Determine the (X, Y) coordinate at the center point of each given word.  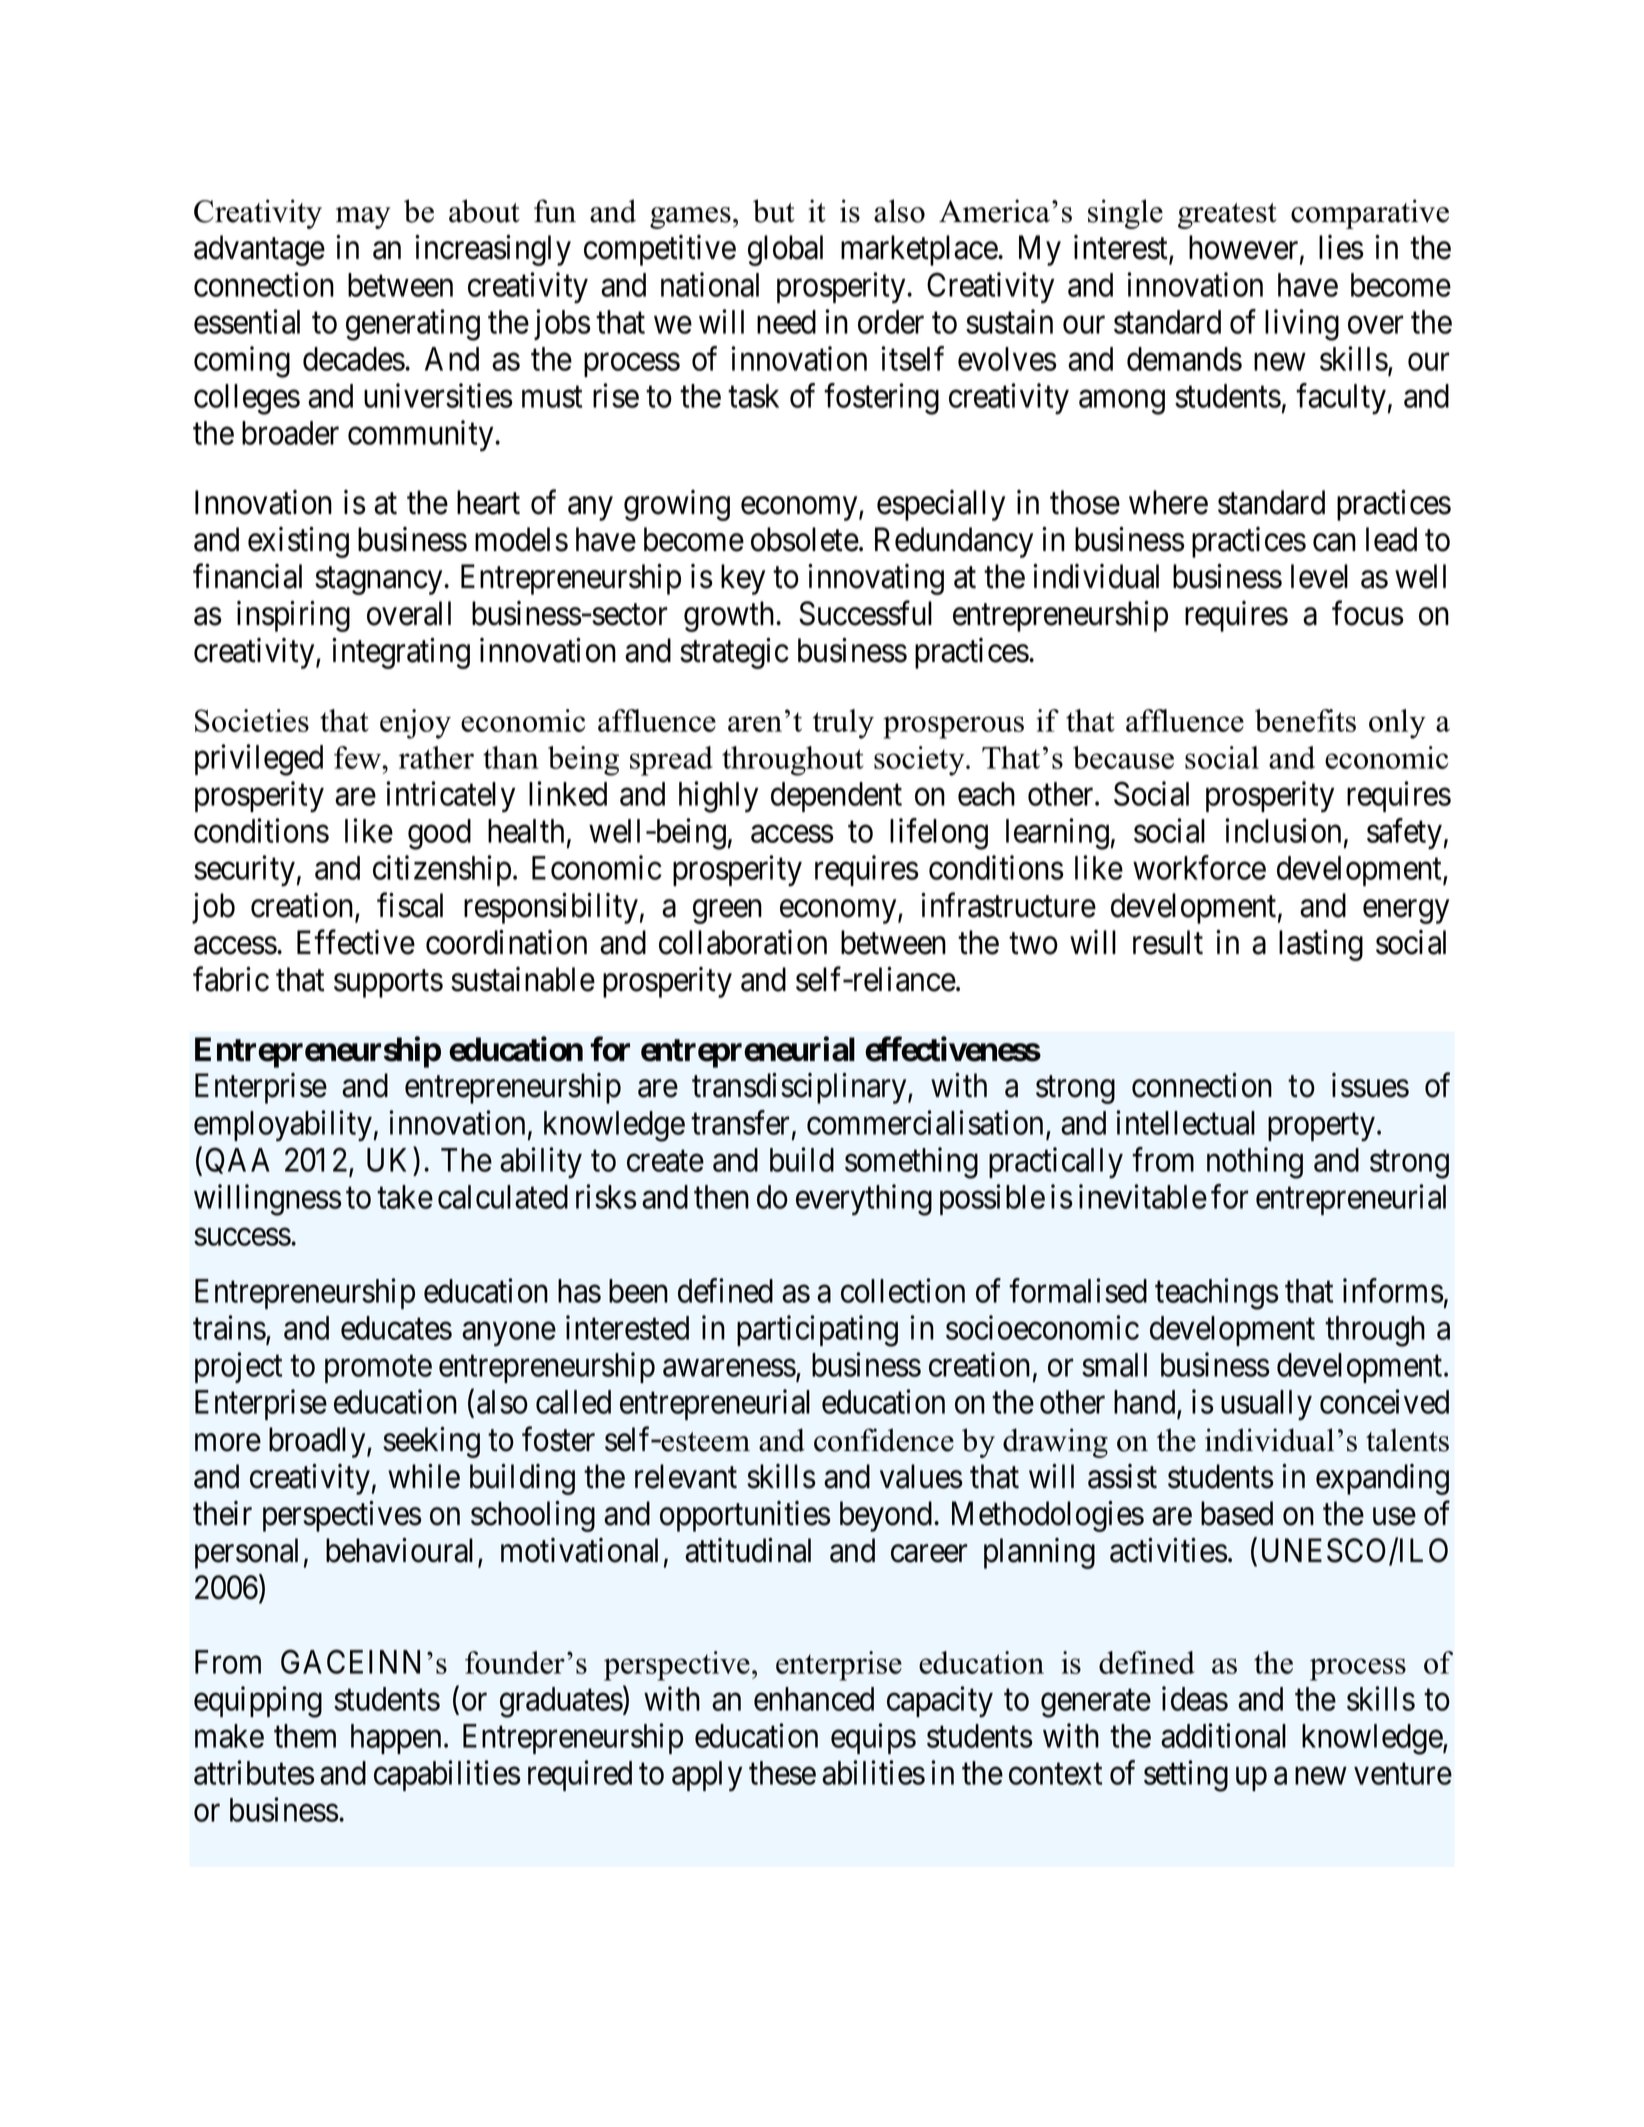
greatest (1227, 216)
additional (1223, 1735)
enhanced (814, 1699)
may (363, 218)
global (785, 250)
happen (396, 1739)
